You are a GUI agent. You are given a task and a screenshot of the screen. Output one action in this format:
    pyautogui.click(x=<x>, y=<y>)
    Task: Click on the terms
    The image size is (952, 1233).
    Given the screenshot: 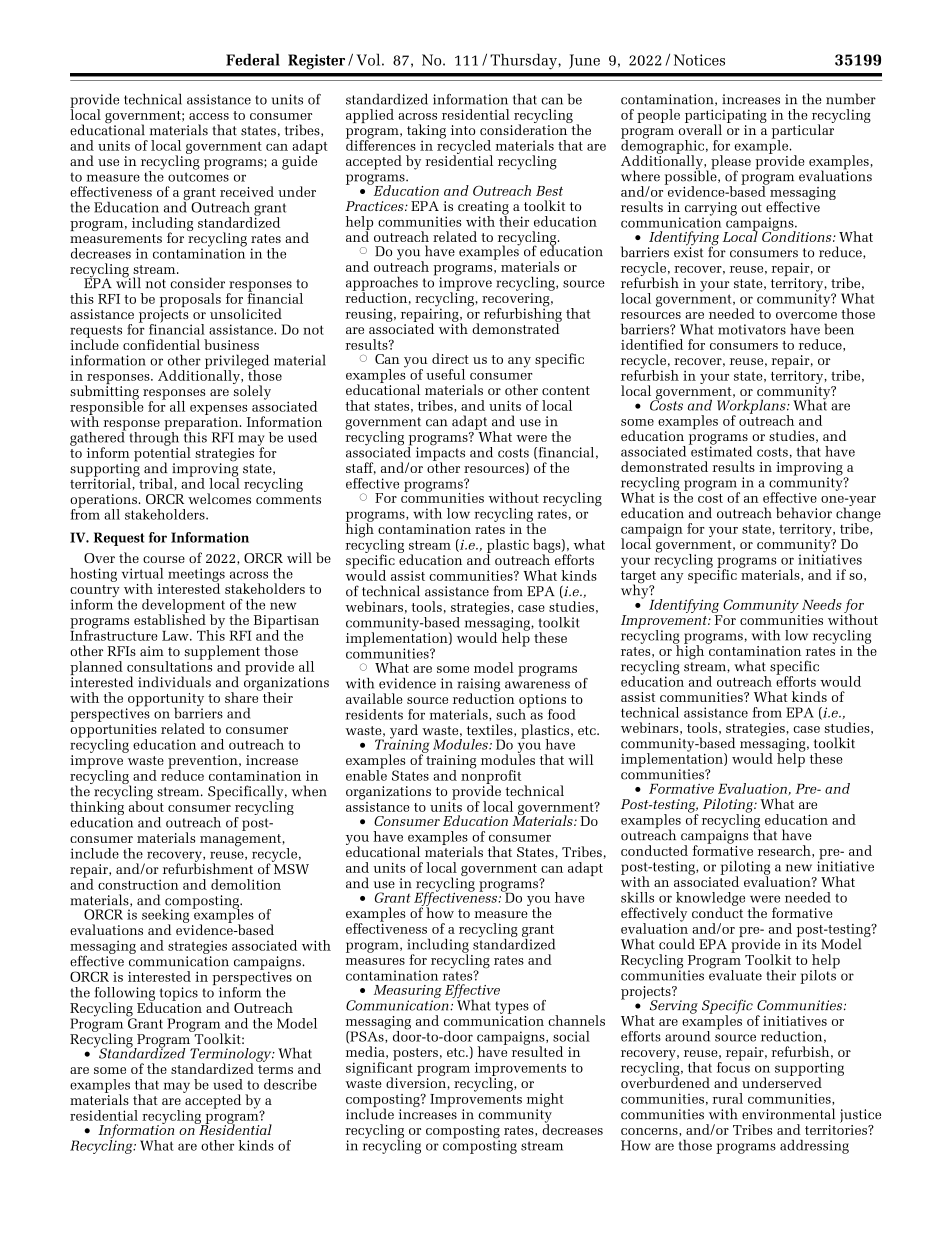 What is the action you would take?
    pyautogui.click(x=275, y=1069)
